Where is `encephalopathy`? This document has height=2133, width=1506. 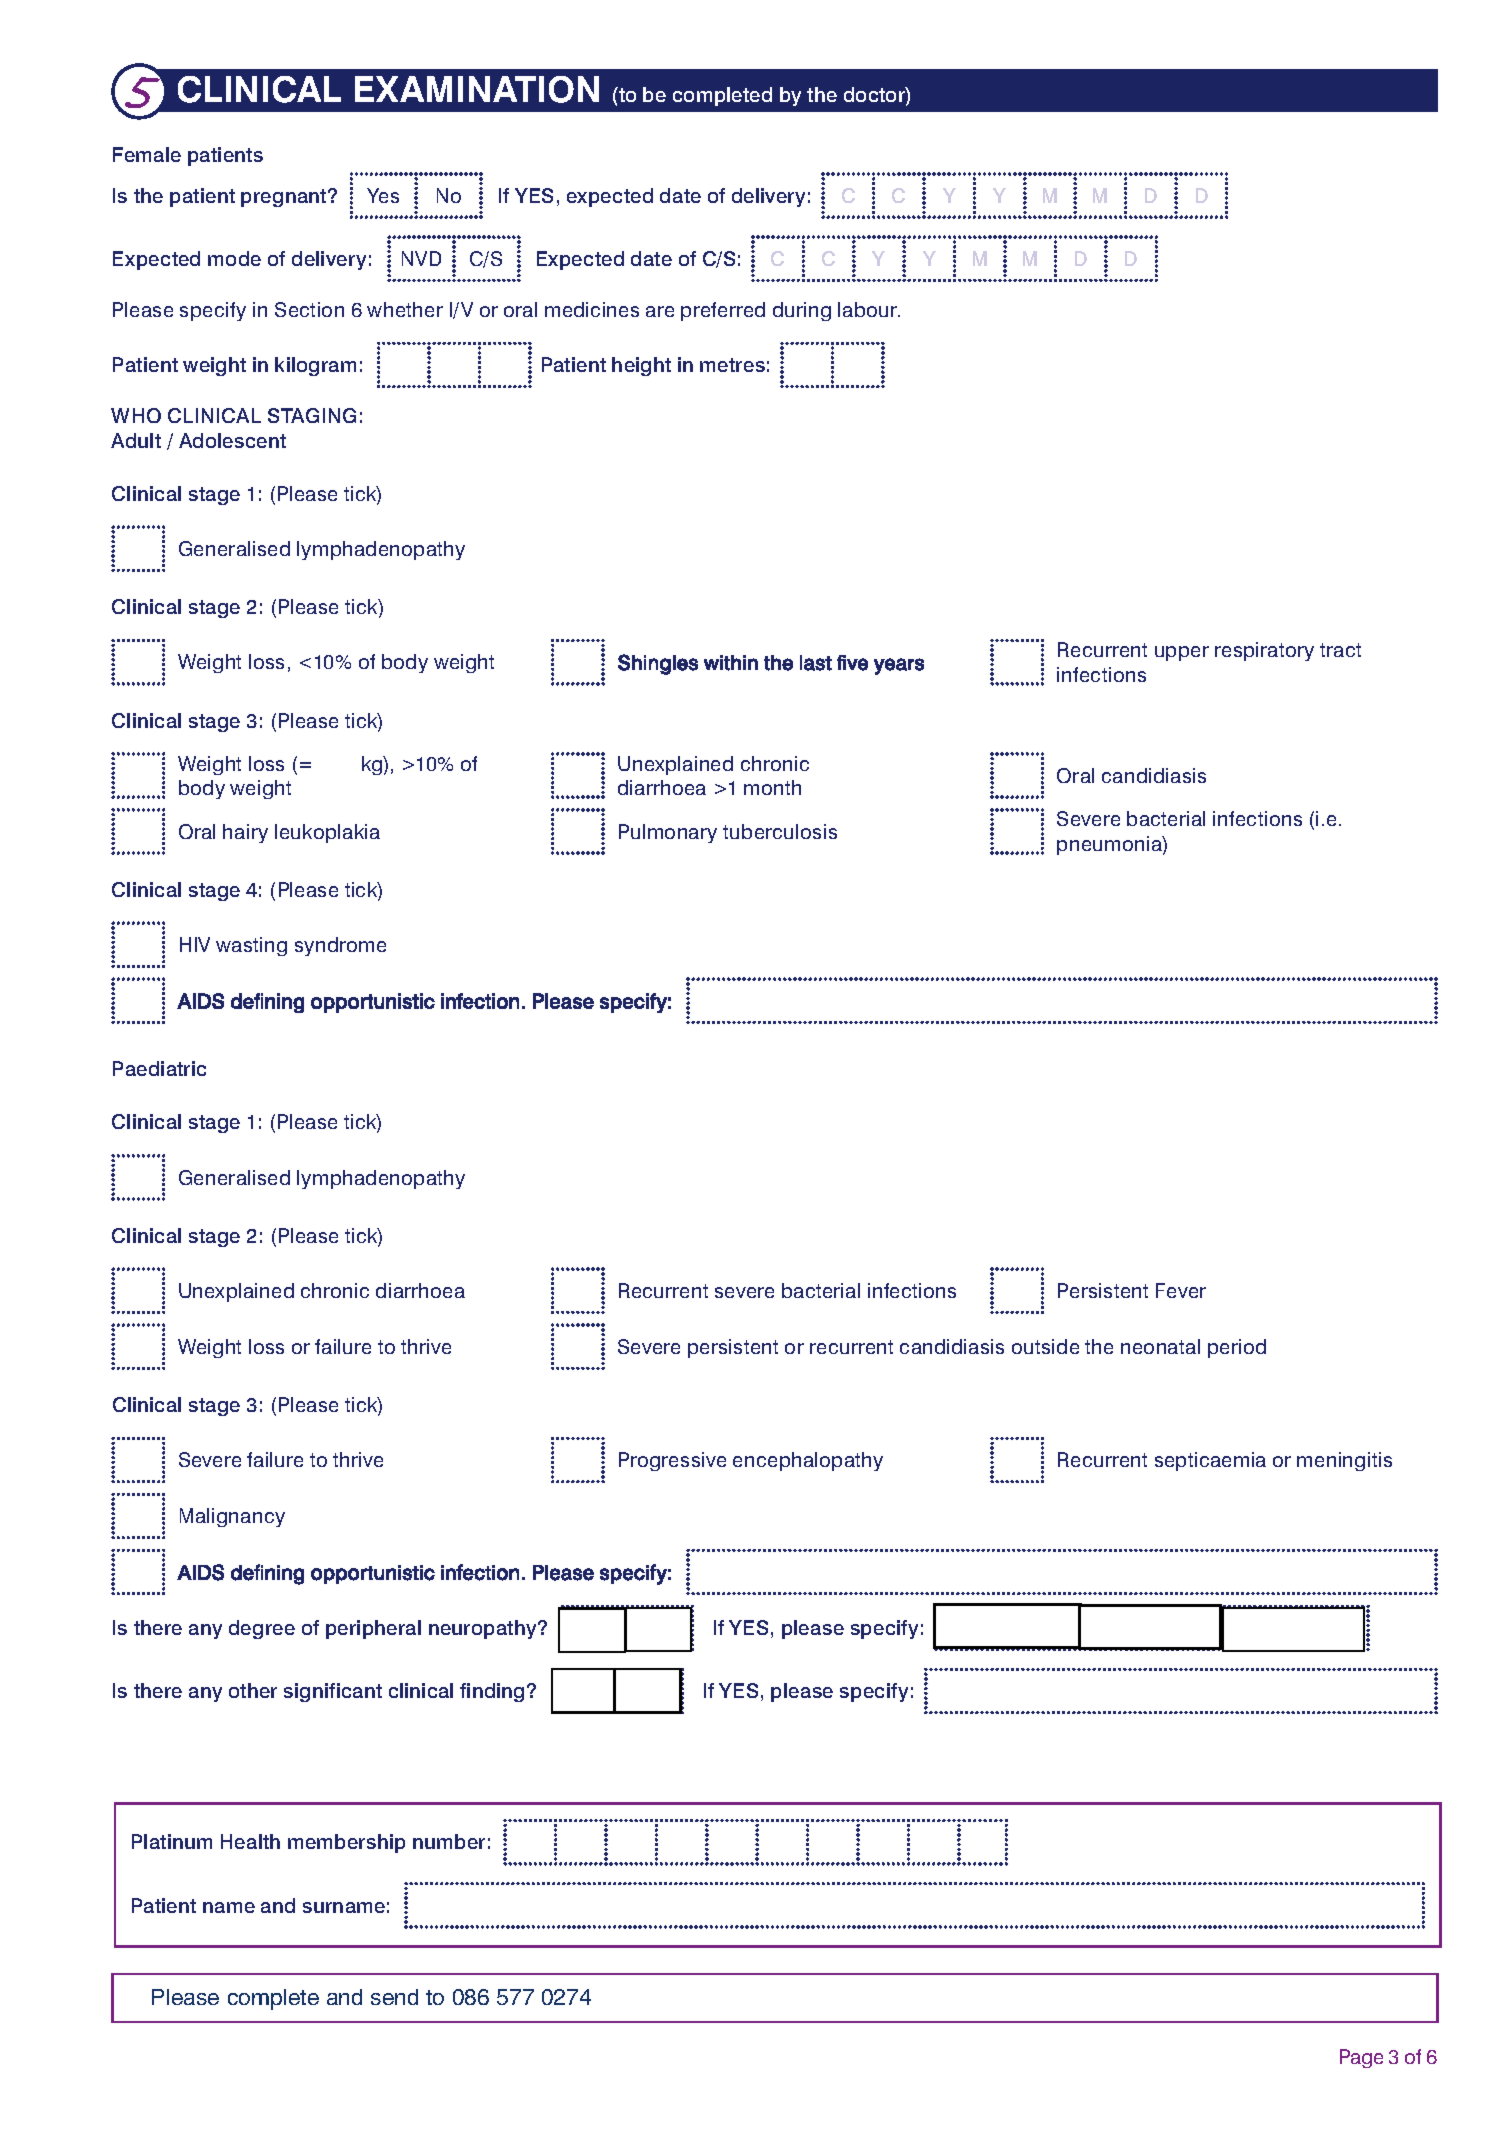 encephalopathy is located at coordinates (808, 1461).
